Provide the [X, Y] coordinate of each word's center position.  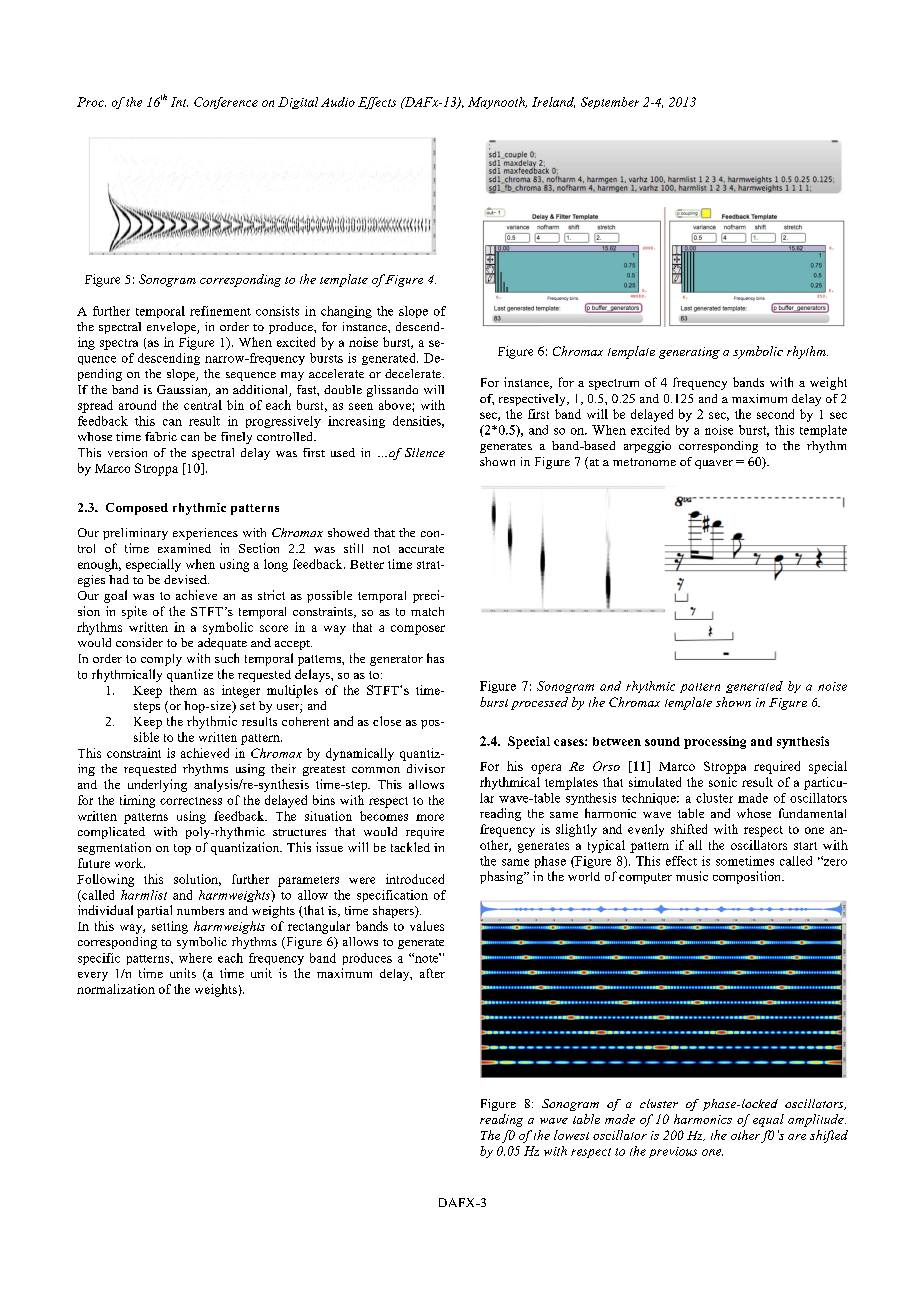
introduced [415, 879]
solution [197, 880]
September [610, 103]
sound [662, 741]
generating [689, 353]
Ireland [553, 102]
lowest [571, 1135]
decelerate [414, 373]
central [203, 405]
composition [748, 877]
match [427, 611]
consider [139, 642]
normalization [116, 989]
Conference [226, 103]
